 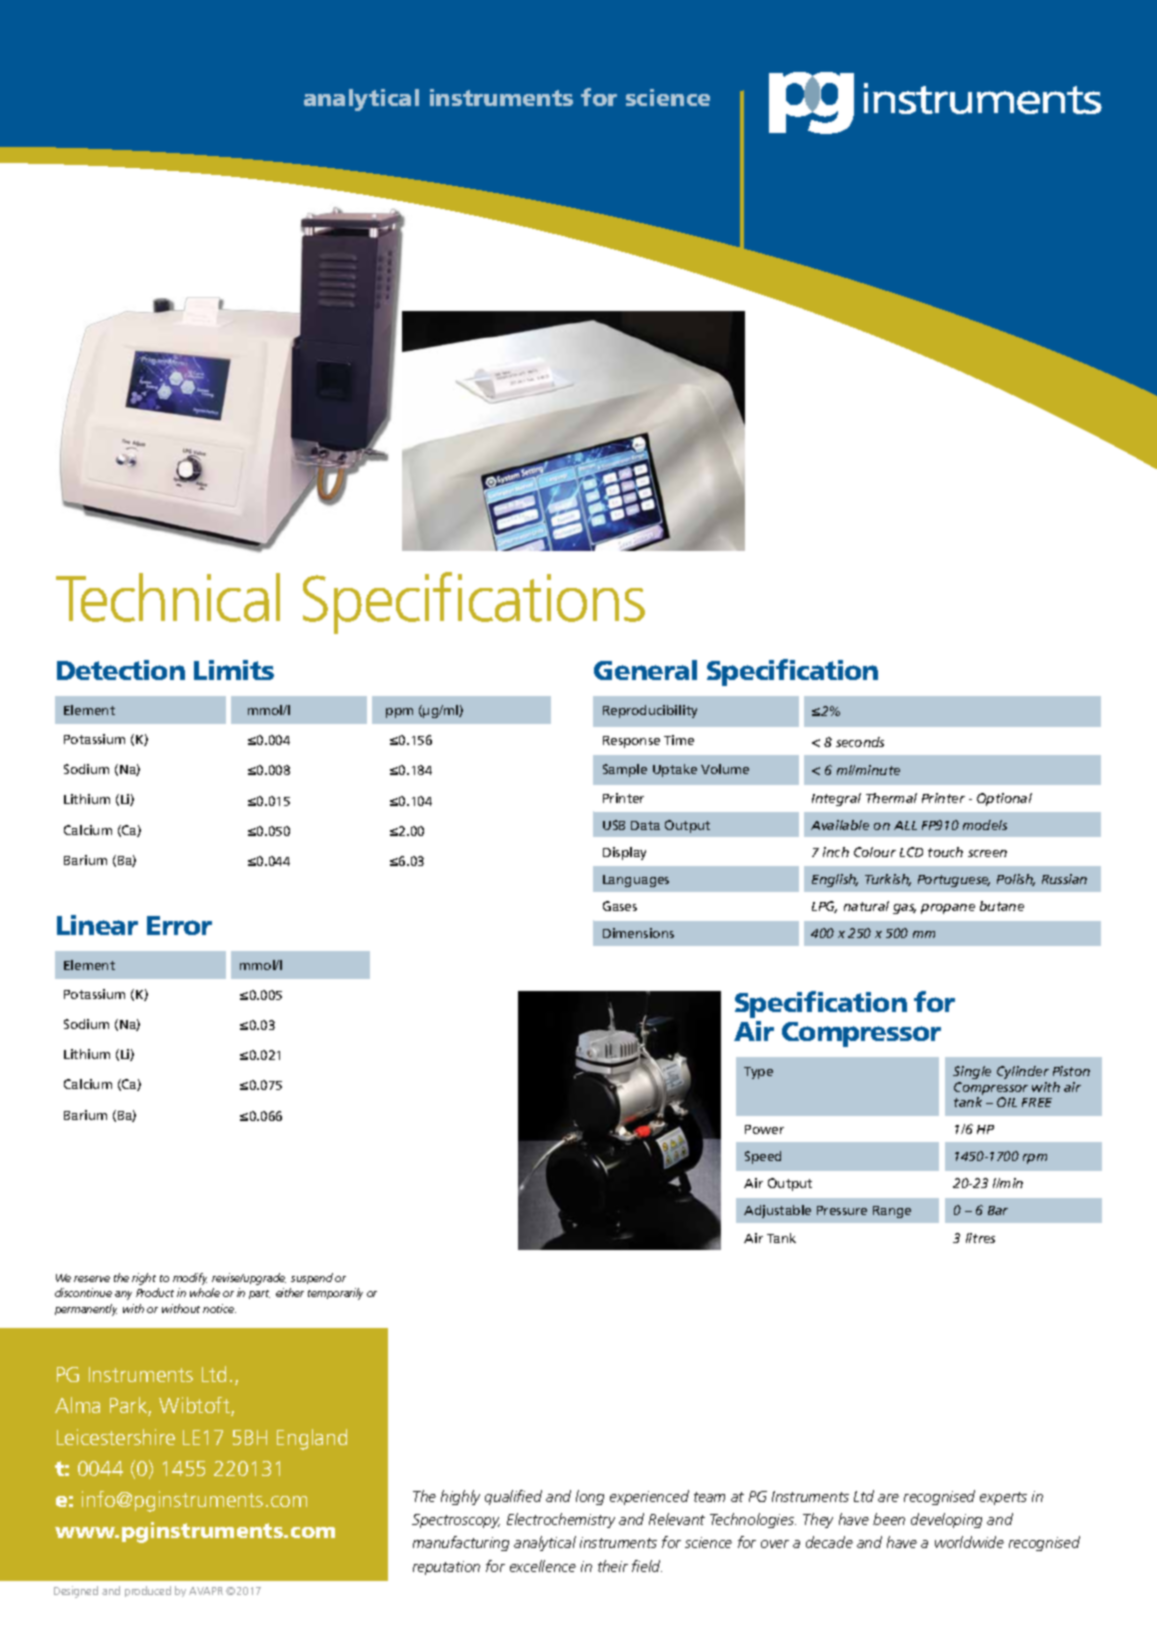 What do you see at coordinates (972, 1072) in the image?
I see `Single` at bounding box center [972, 1072].
